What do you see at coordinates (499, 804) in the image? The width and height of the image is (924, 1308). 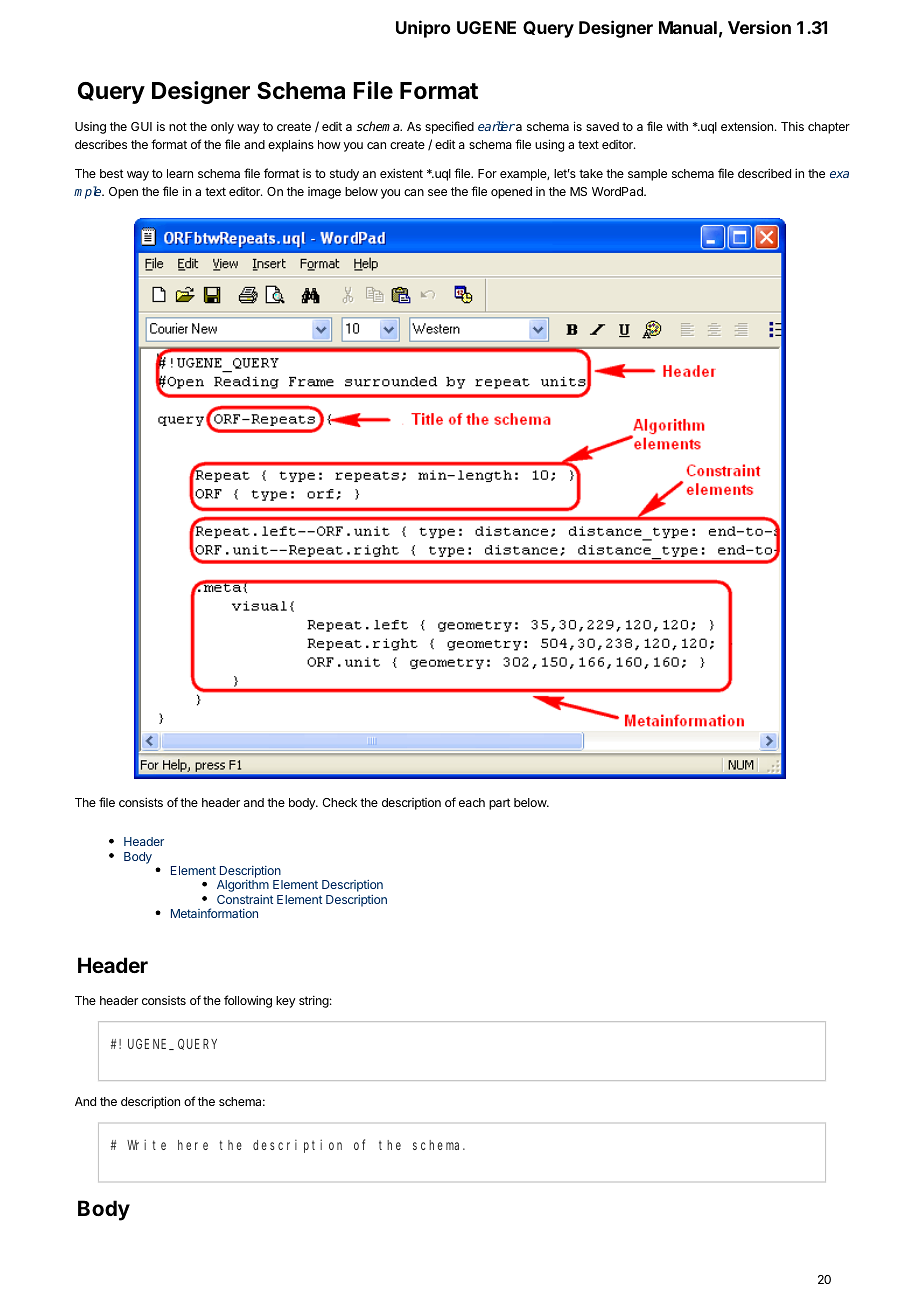 I see `part` at bounding box center [499, 804].
